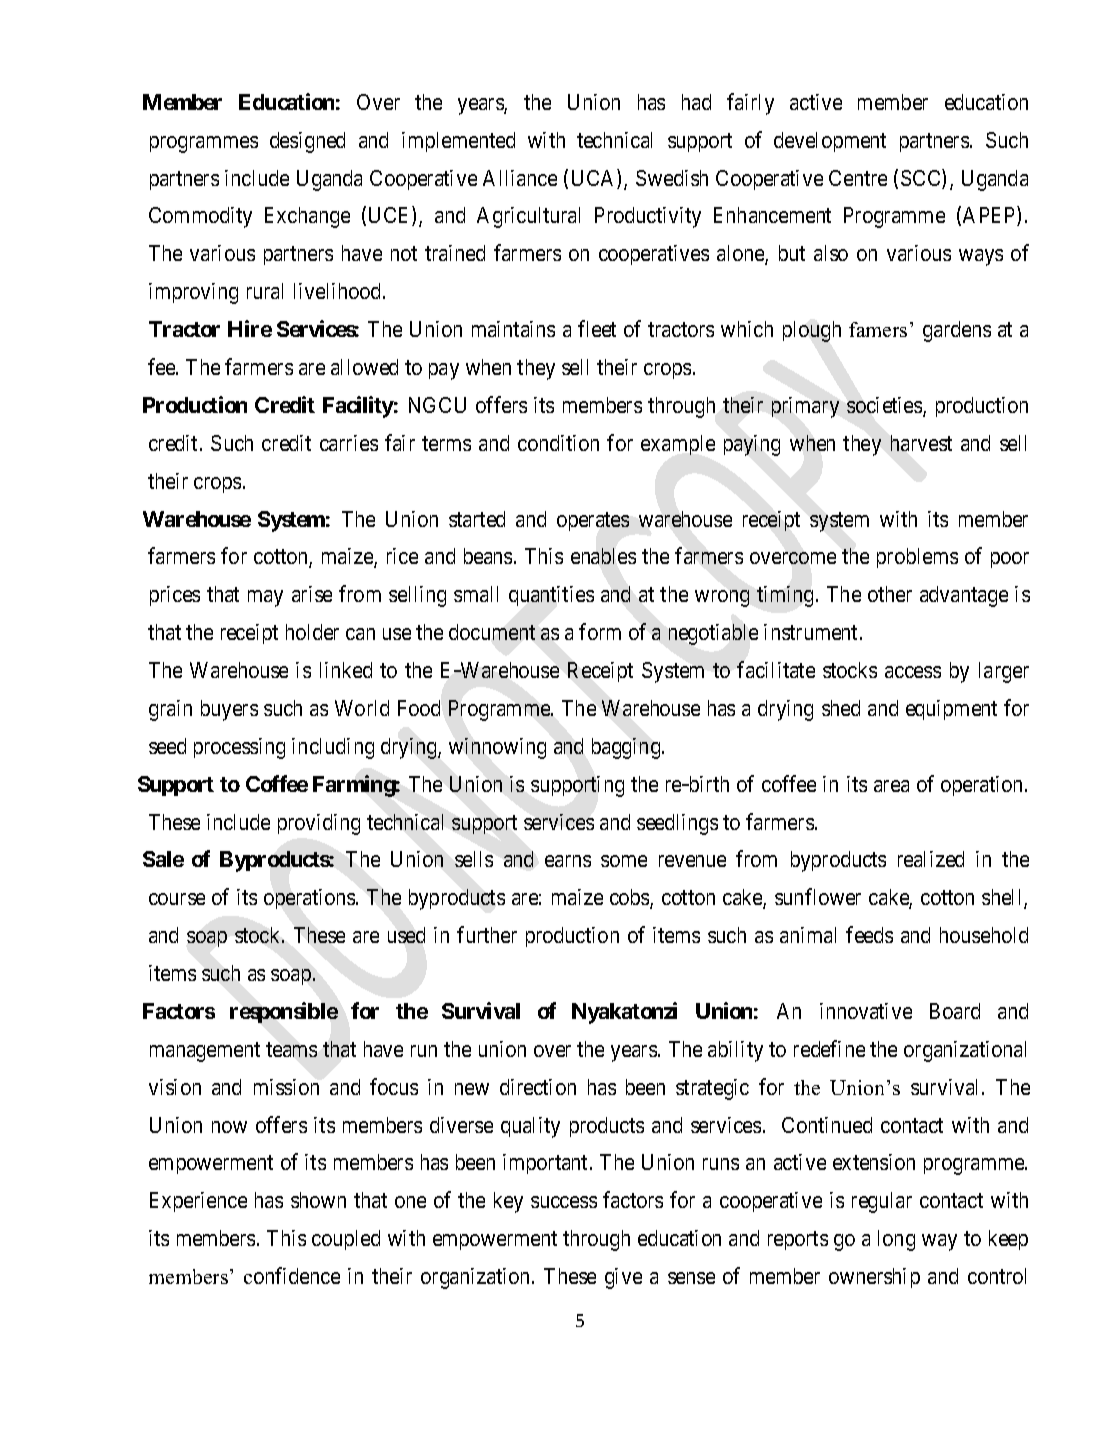  I want to click on feeds, so click(869, 934).
